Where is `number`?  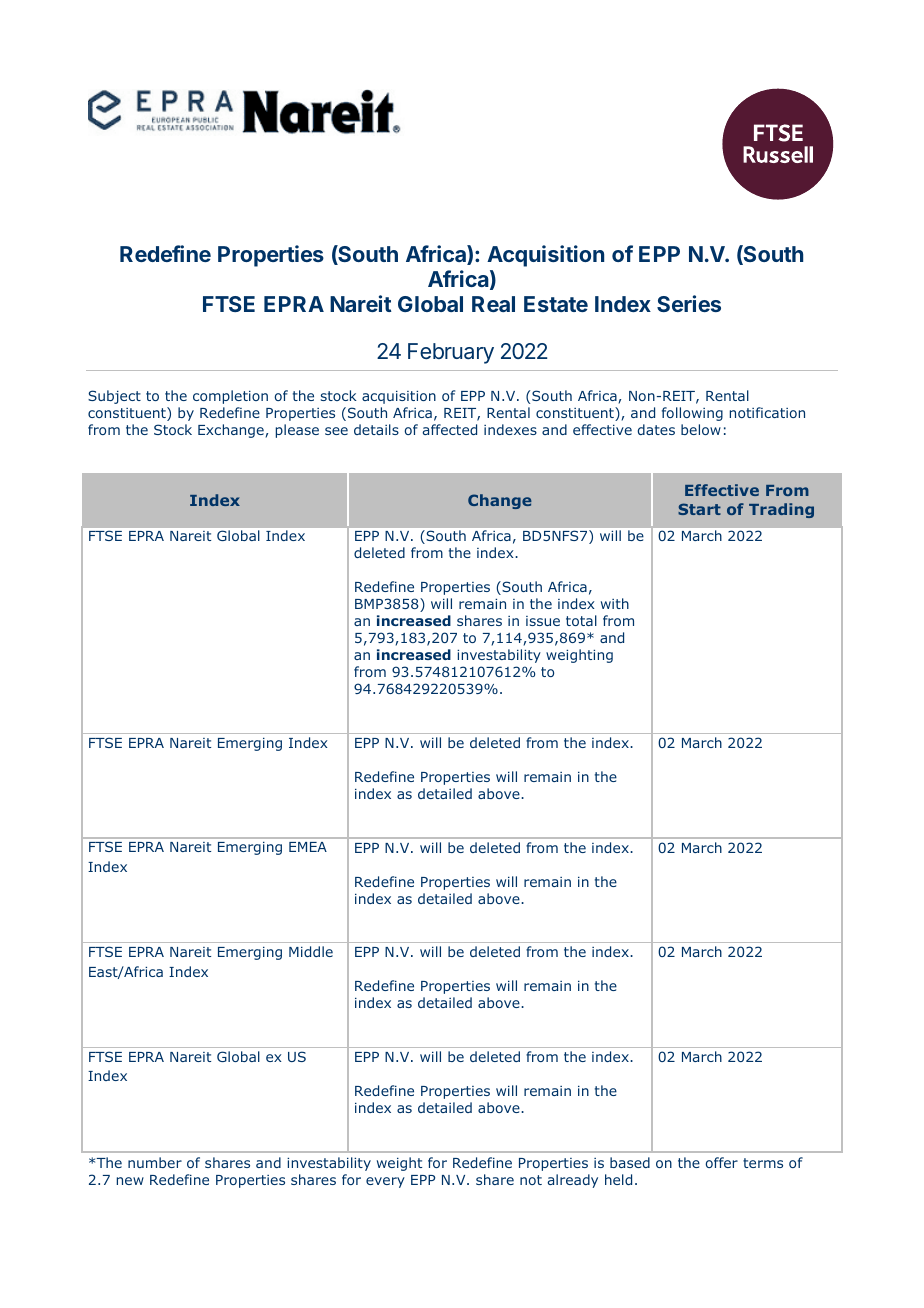
number is located at coordinates (155, 1162).
